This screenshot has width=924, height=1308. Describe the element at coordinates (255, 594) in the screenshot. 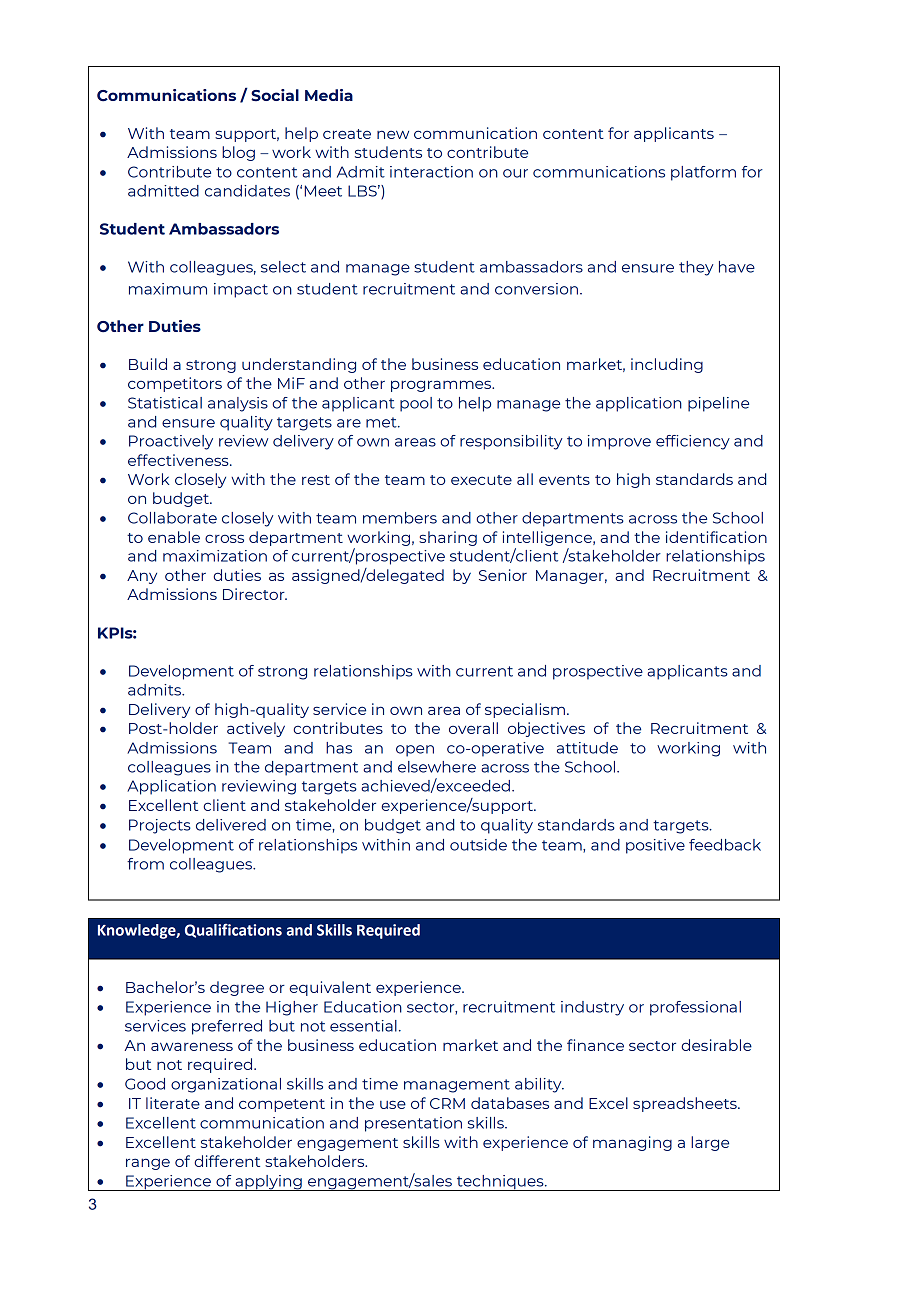

I see `Director` at that location.
